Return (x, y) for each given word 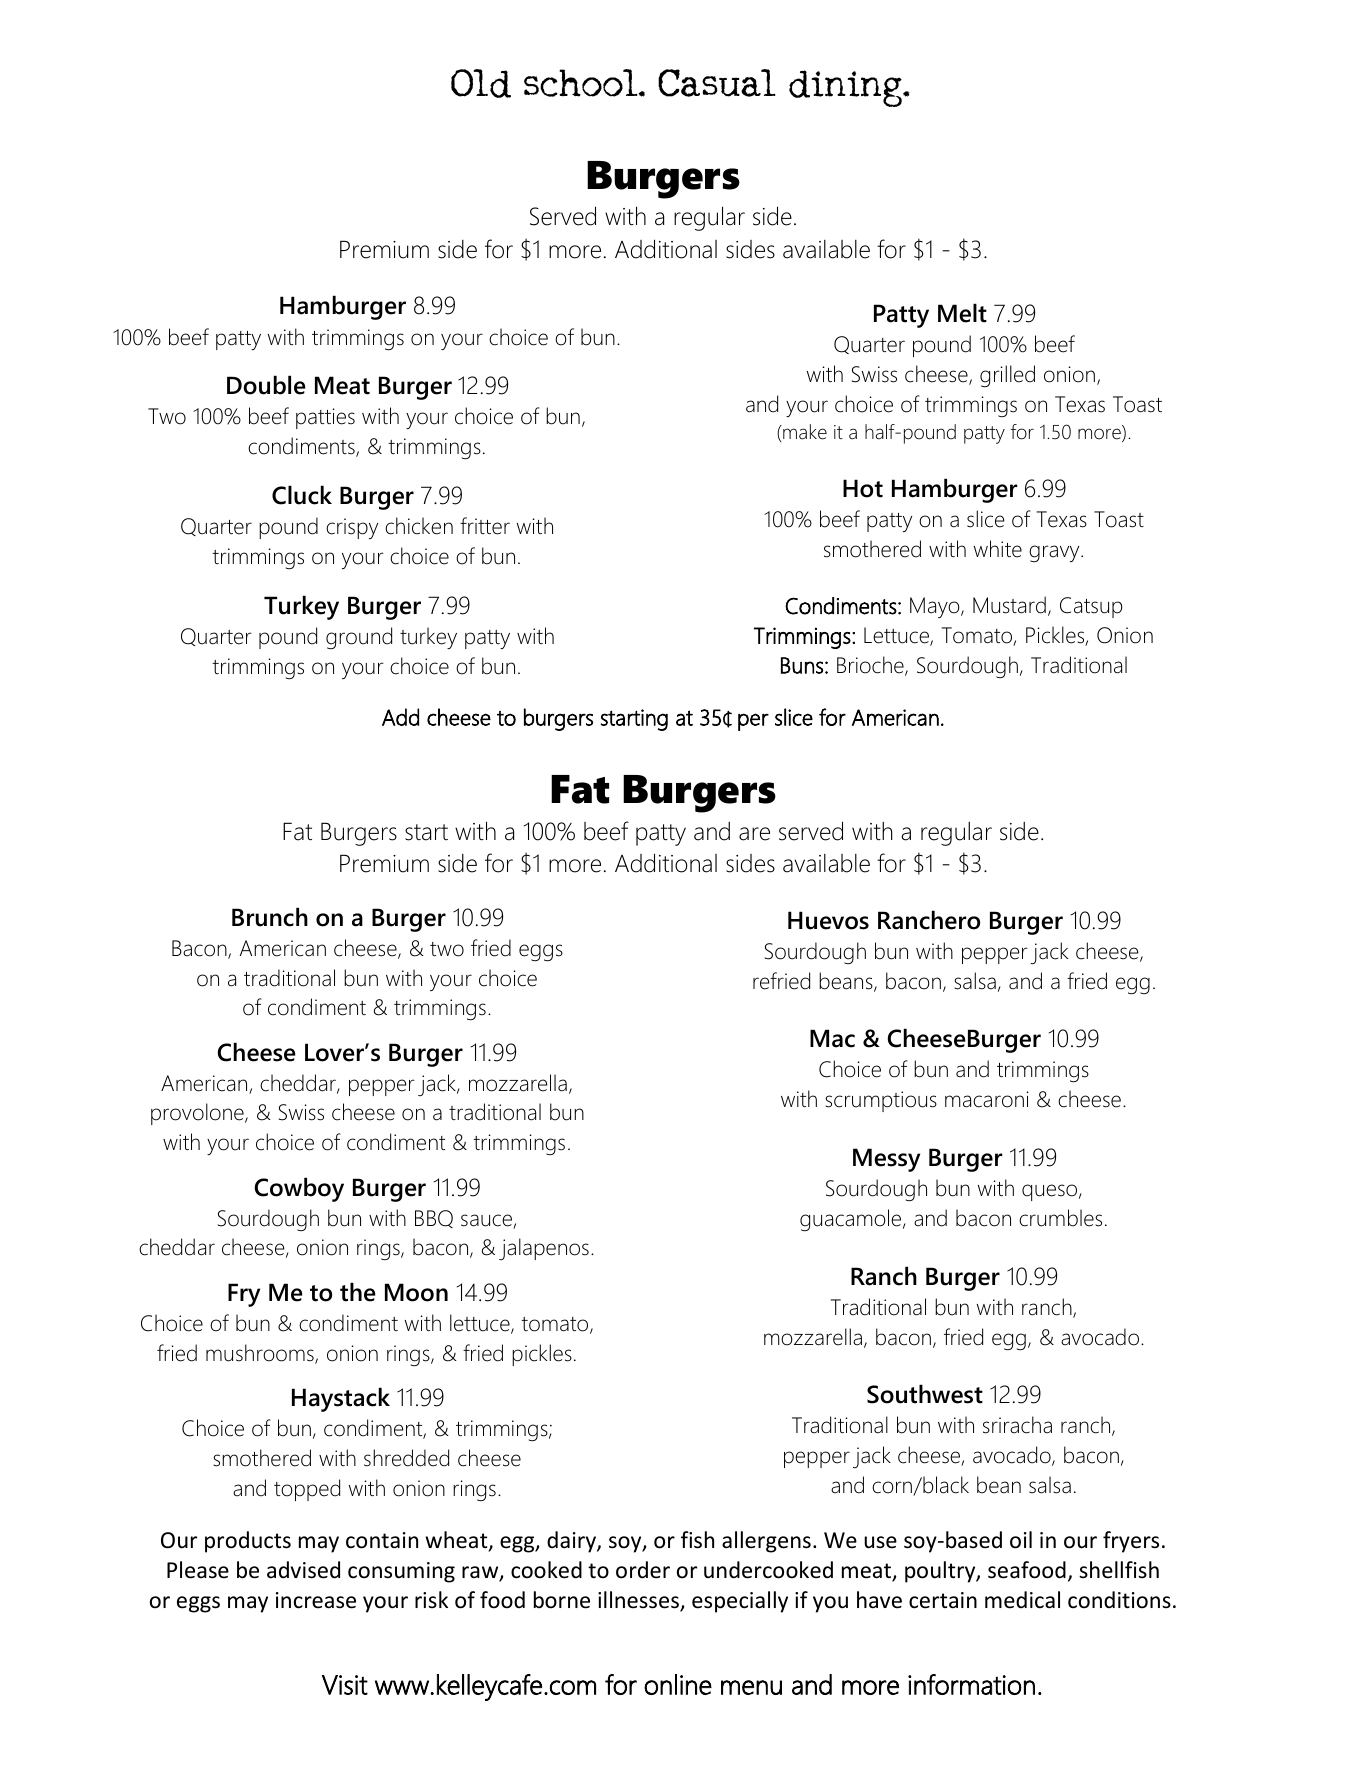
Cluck (302, 495)
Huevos (828, 920)
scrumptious (881, 1101)
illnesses (639, 1601)
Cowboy (299, 1189)
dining (846, 88)
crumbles (1060, 1218)
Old (481, 83)
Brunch (270, 917)
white (998, 549)
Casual (717, 83)
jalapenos (544, 1249)
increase (316, 1600)
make (804, 432)
